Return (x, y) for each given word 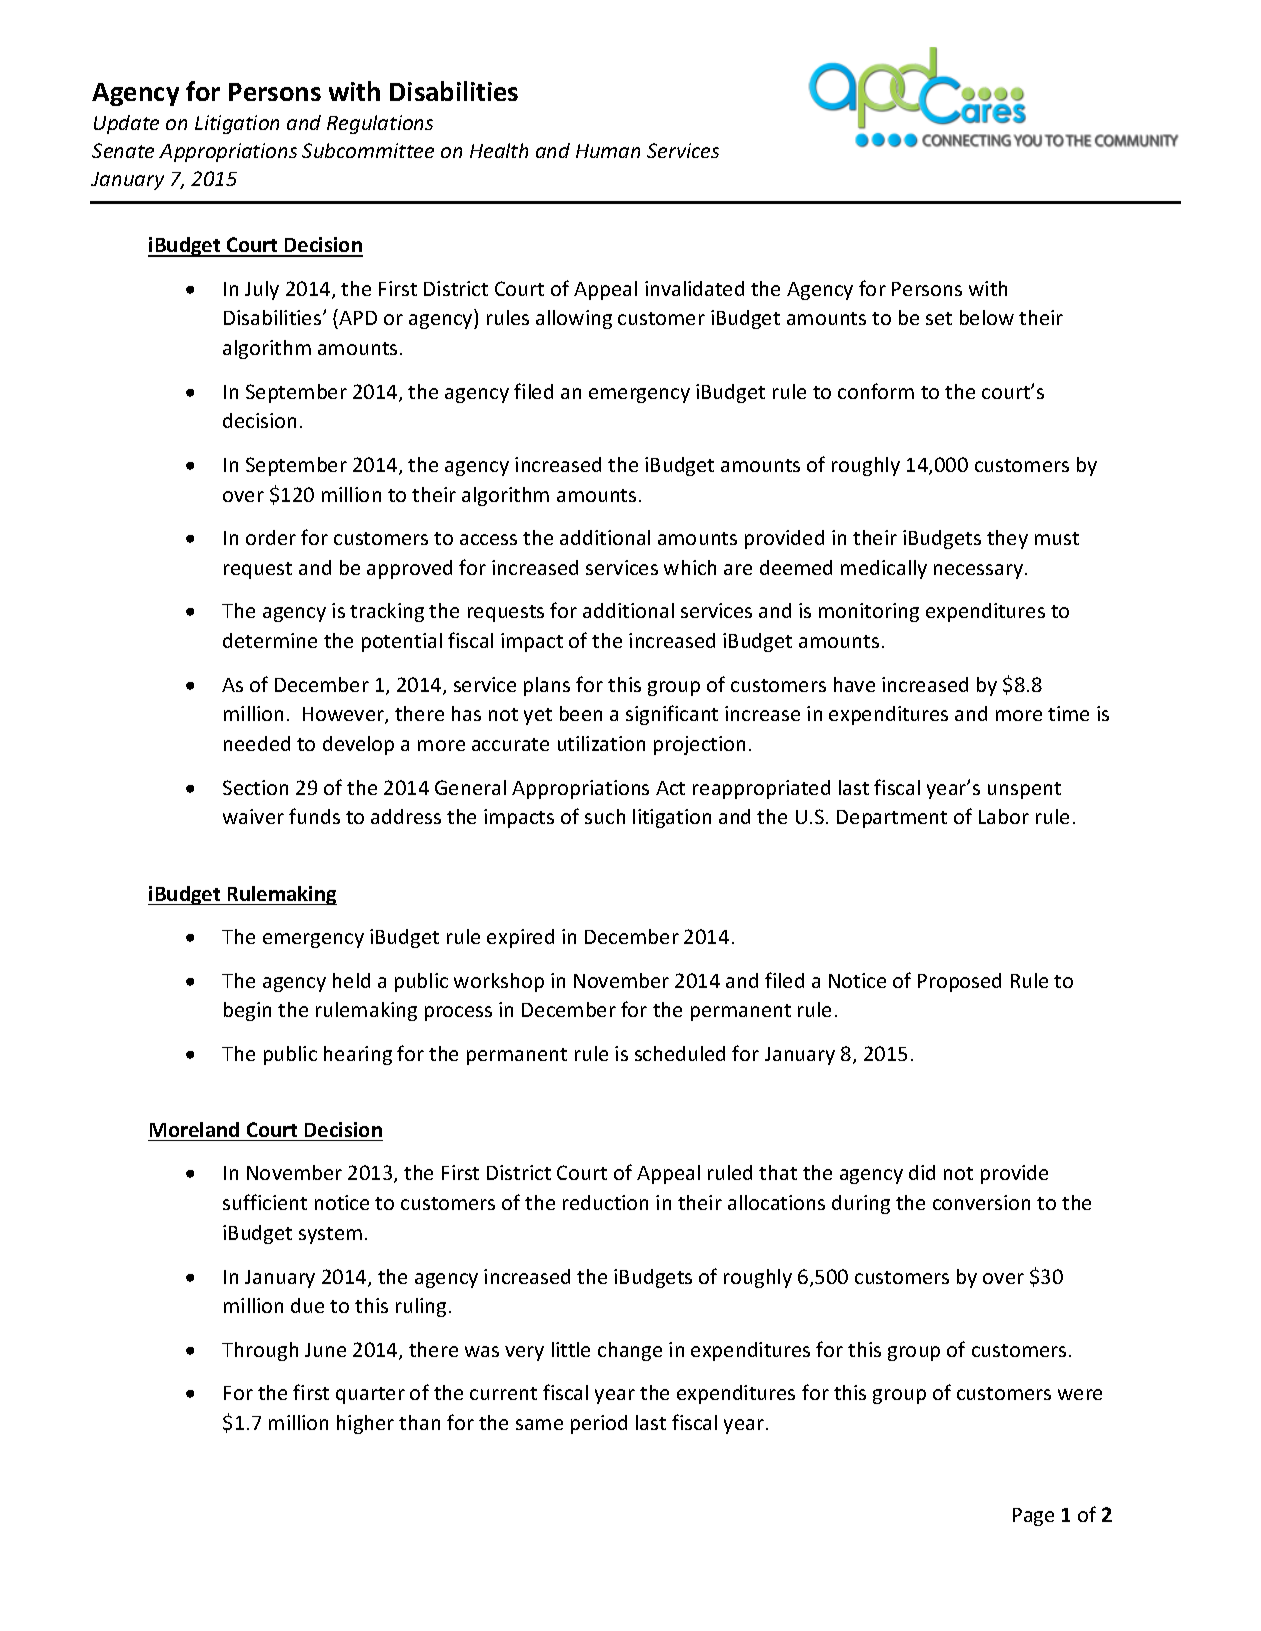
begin (247, 1011)
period (599, 1424)
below (987, 317)
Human (608, 151)
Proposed (959, 982)
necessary (980, 571)
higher (365, 1424)
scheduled (680, 1053)
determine (270, 640)
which (690, 567)
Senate (123, 150)
